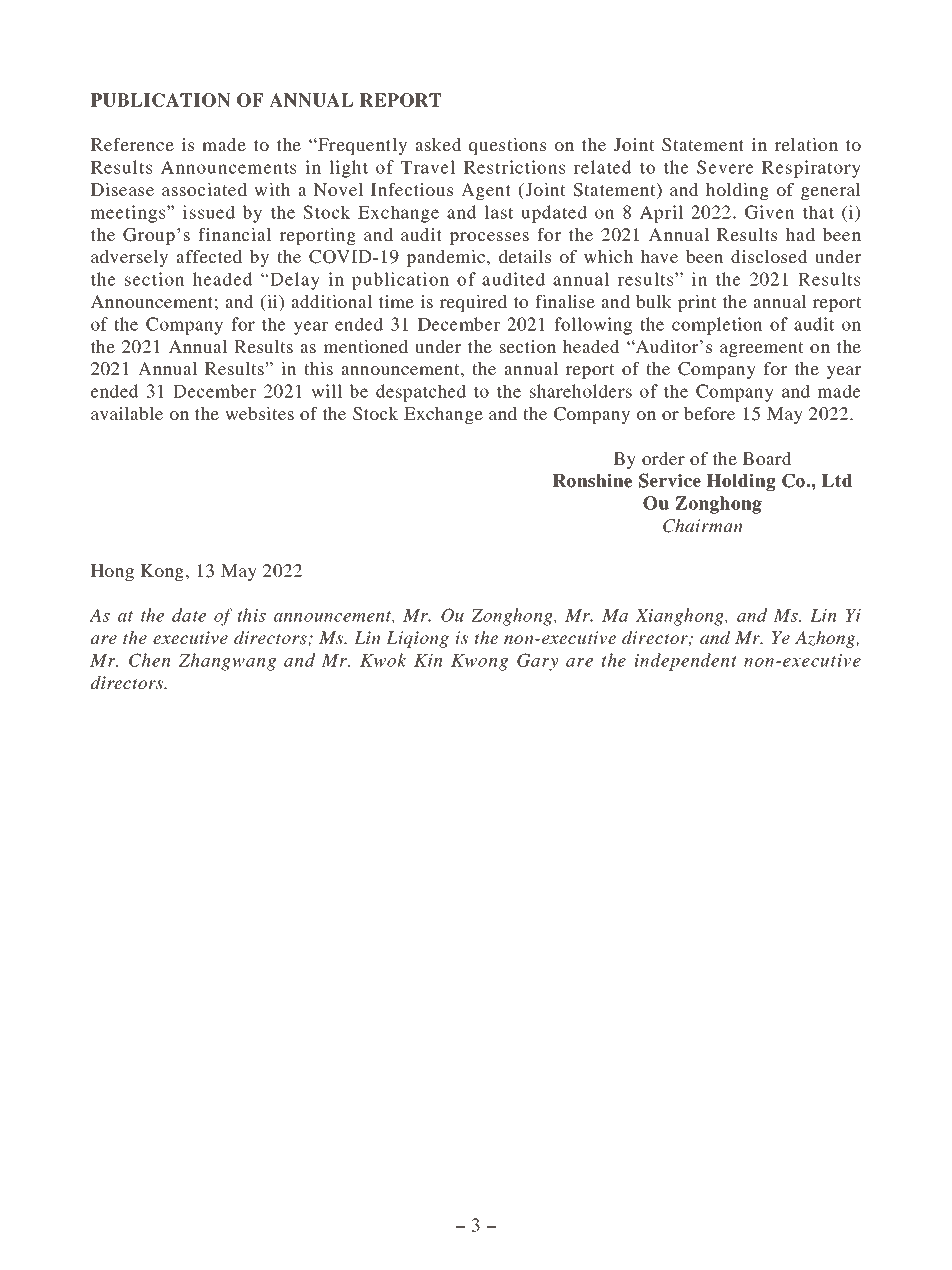 The width and height of the image is (952, 1270). I want to click on Severe, so click(725, 167).
